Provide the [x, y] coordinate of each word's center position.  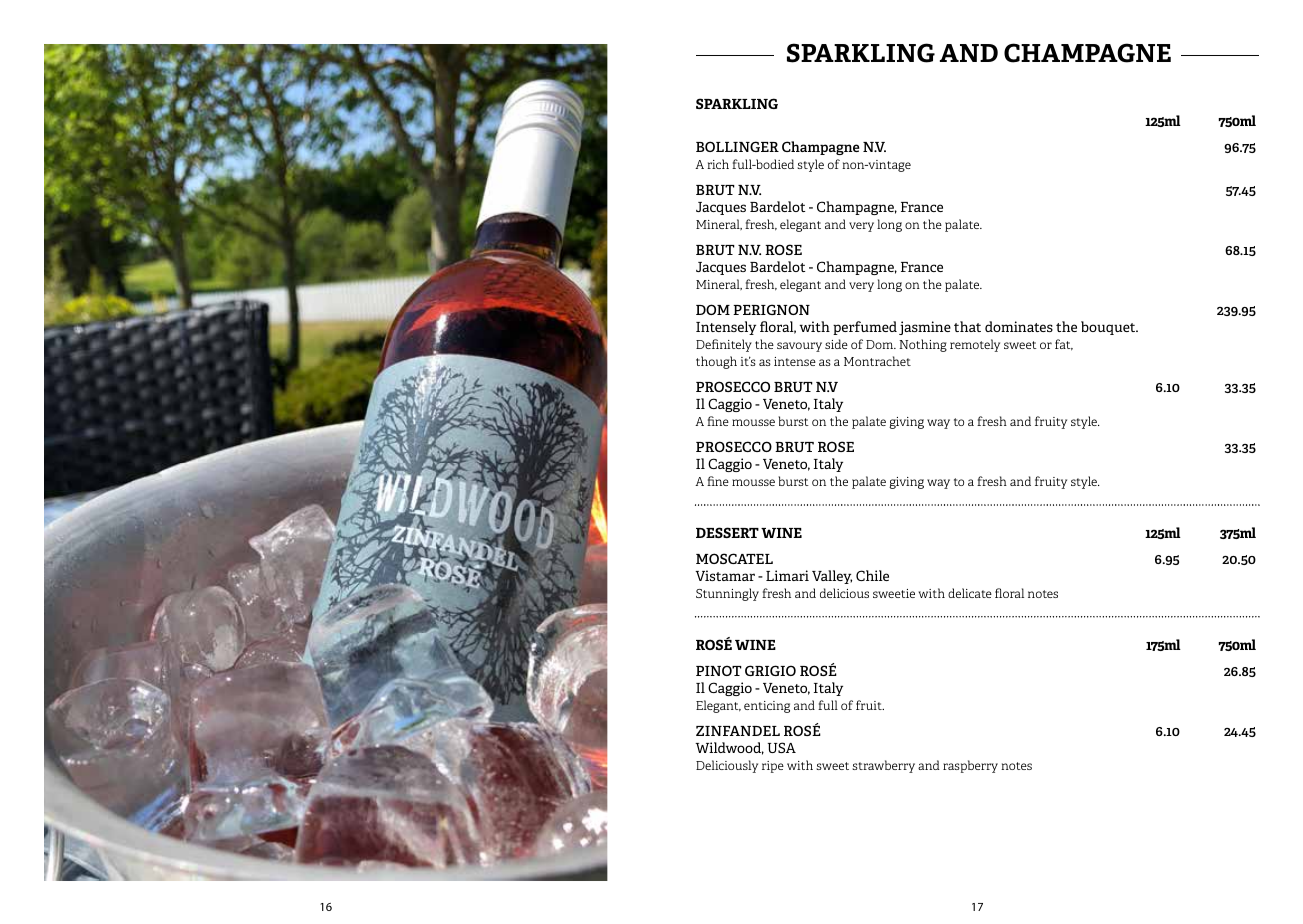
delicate [970, 593]
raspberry [970, 766]
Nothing [923, 345]
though [716, 362]
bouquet [1109, 328]
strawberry [883, 766]
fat [1064, 345]
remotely [975, 345]
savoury [799, 347]
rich [718, 164]
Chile [872, 575]
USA [782, 747]
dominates [1019, 326]
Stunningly [727, 594]
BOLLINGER [737, 146]
